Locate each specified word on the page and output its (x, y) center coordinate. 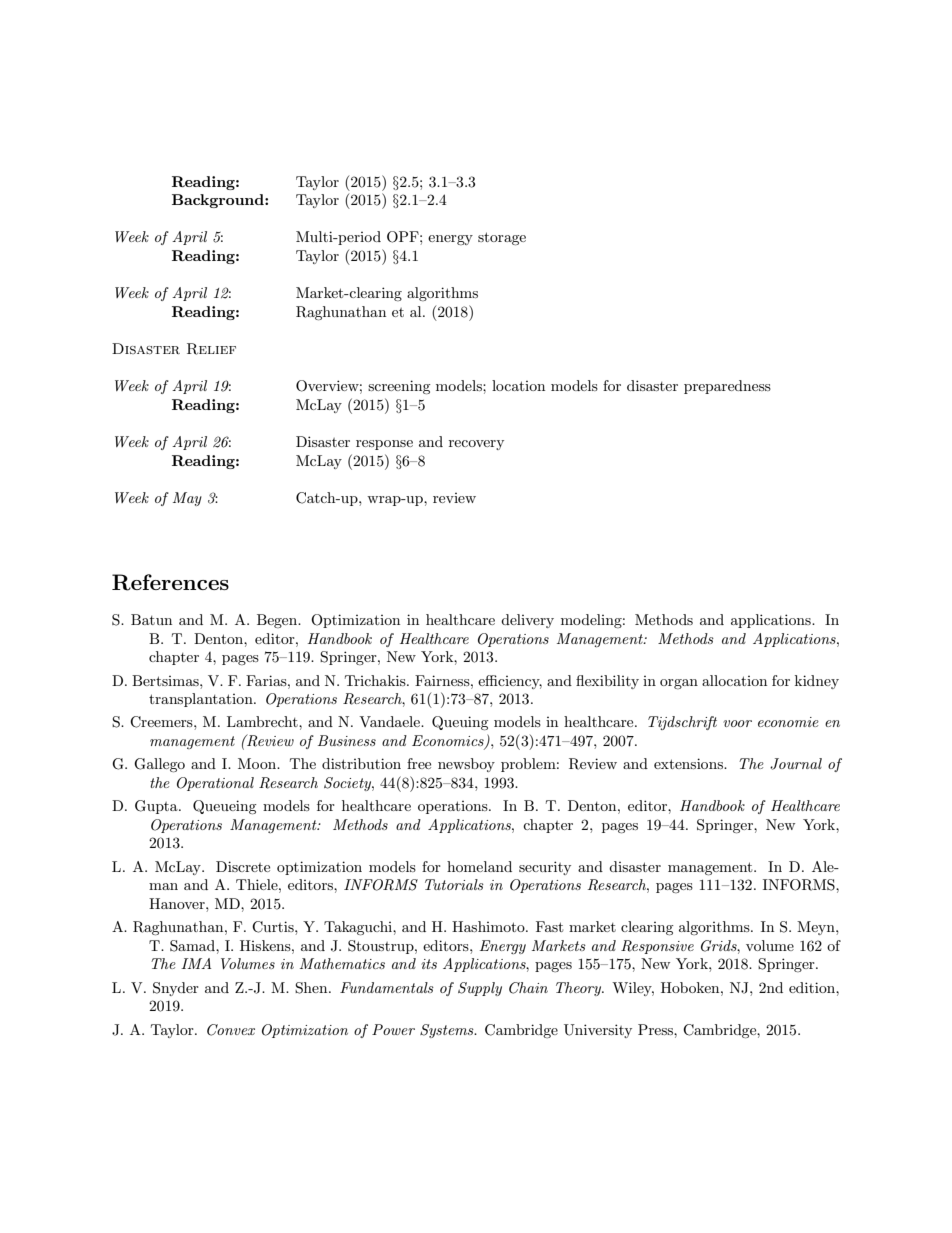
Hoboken (691, 987)
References (170, 582)
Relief (211, 349)
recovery (476, 445)
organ (679, 684)
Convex (231, 1030)
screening (399, 387)
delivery (527, 621)
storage (502, 238)
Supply (480, 989)
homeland (479, 866)
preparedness (727, 387)
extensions (689, 763)
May (187, 499)
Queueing (225, 807)
